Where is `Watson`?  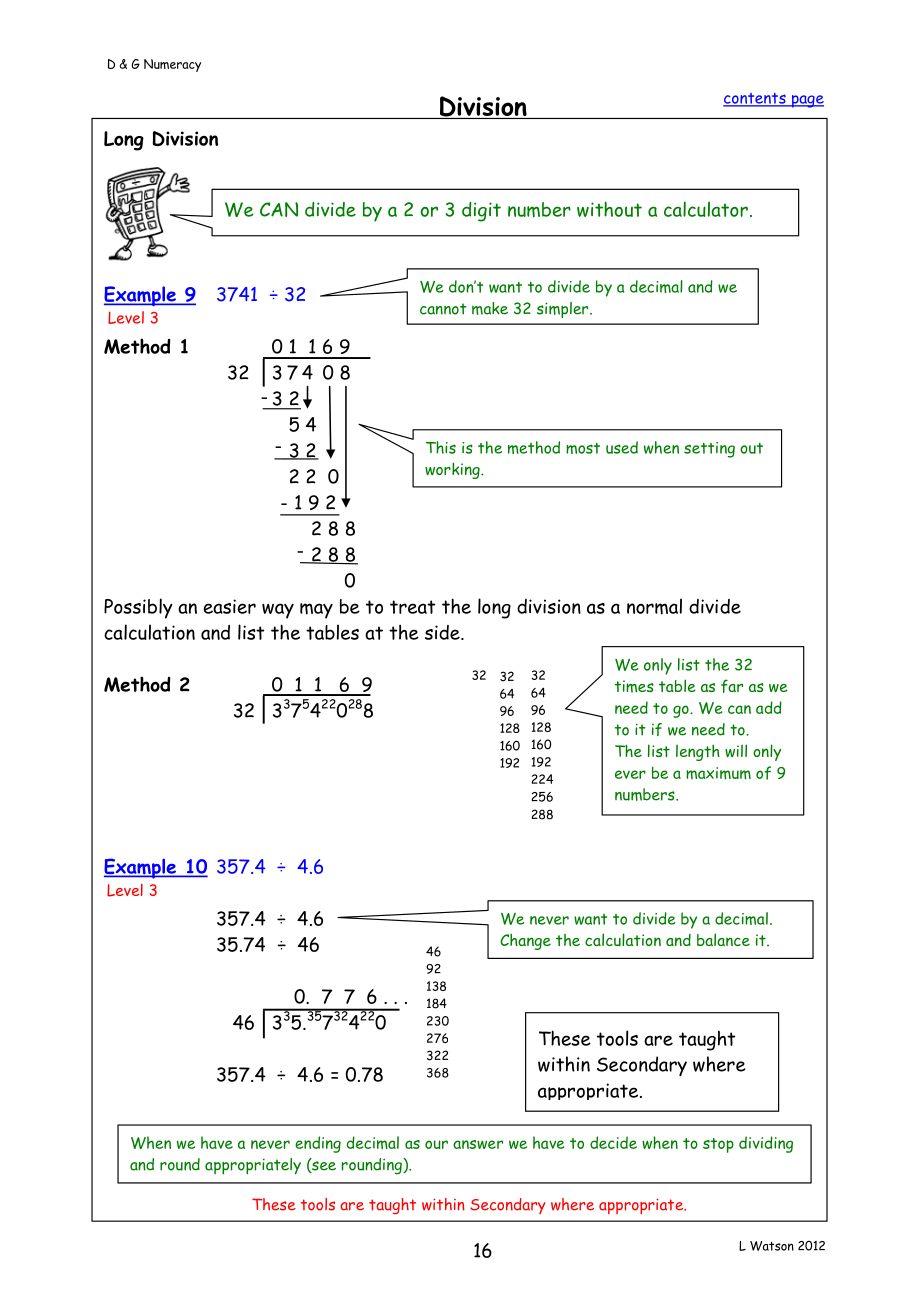
Watson is located at coordinates (772, 1246).
